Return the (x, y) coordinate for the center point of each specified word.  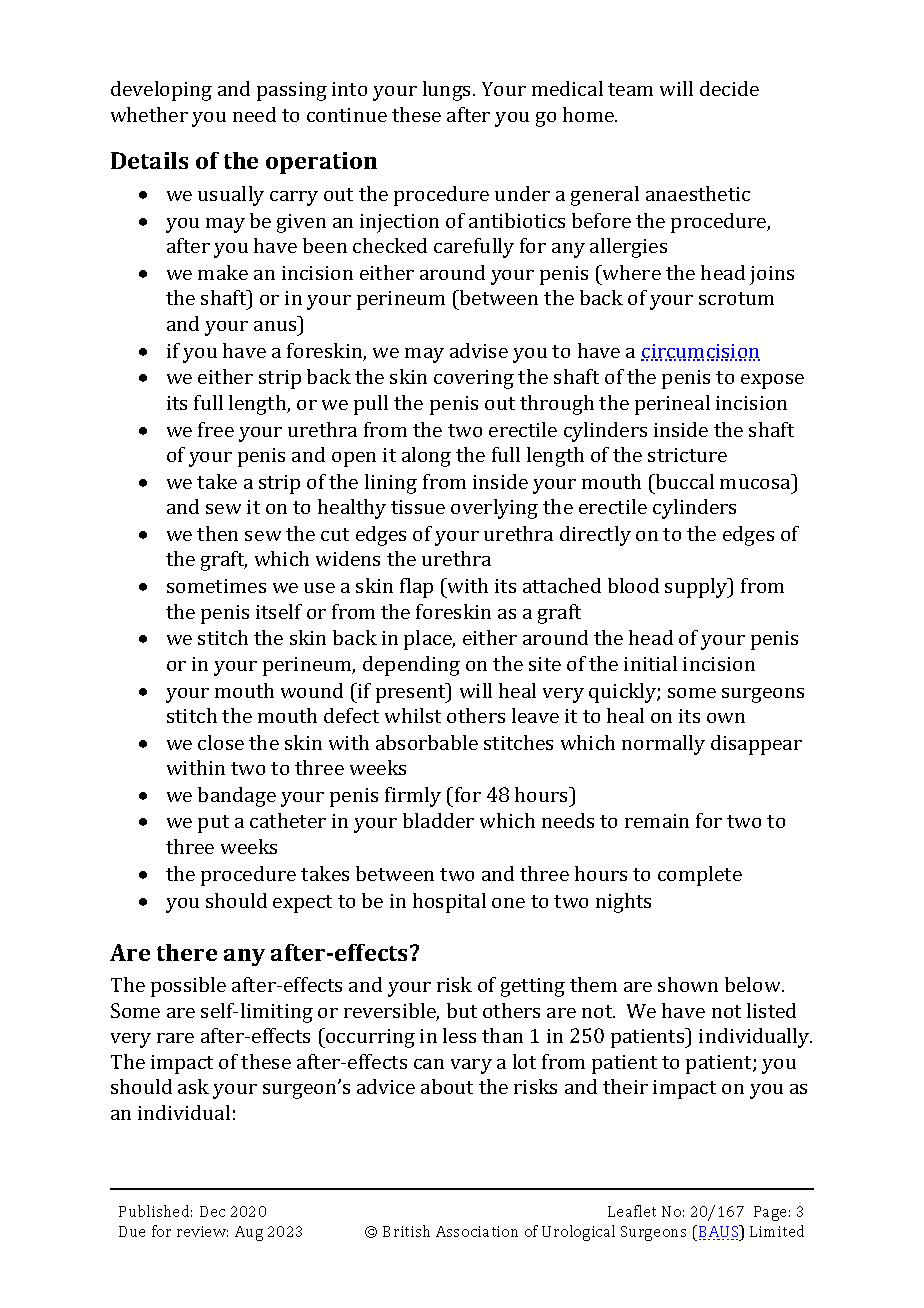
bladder (438, 820)
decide (729, 88)
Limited (777, 1231)
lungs (448, 91)
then (217, 533)
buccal (684, 481)
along (426, 457)
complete (700, 876)
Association (477, 1231)
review (202, 1231)
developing (161, 91)
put (213, 824)
